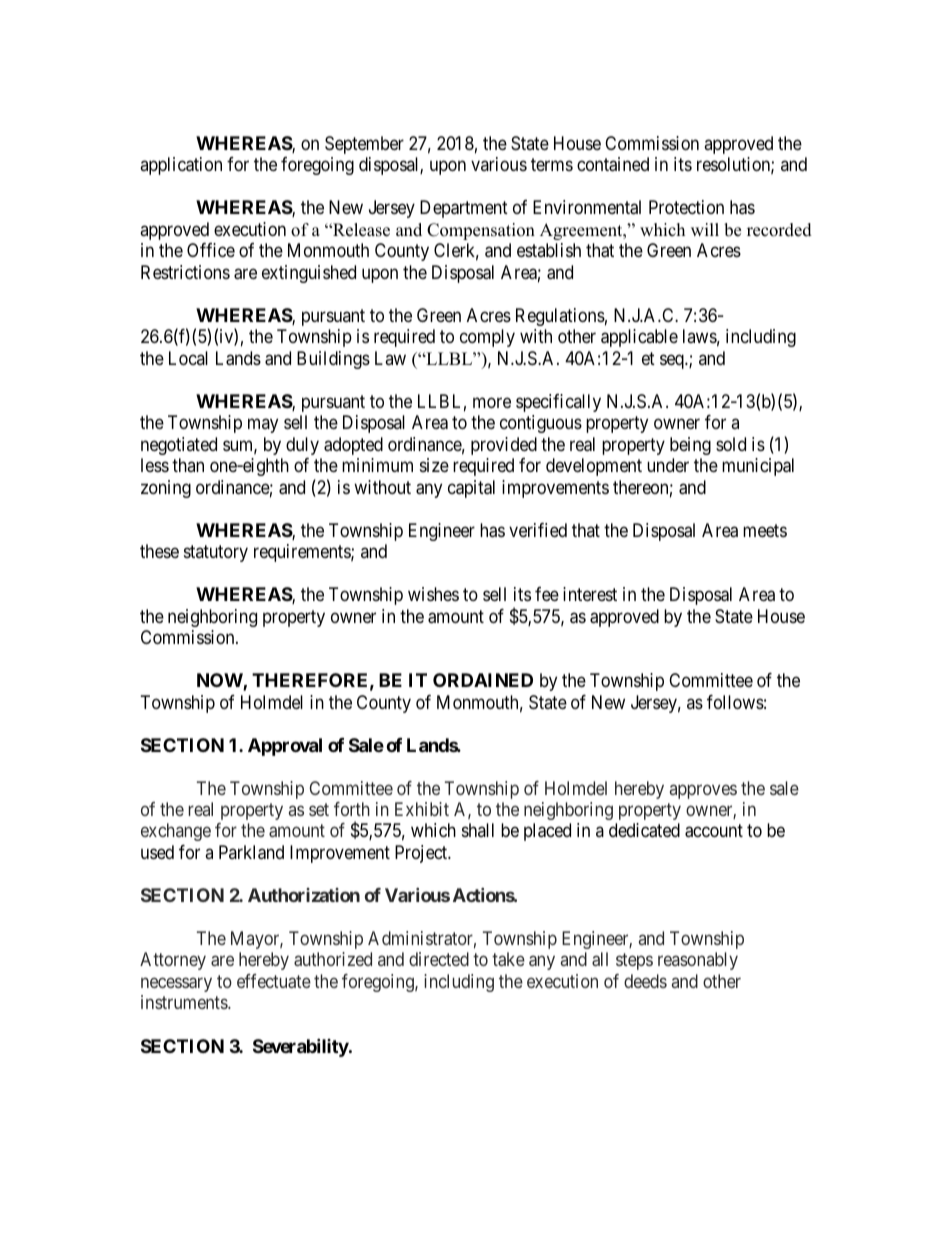  What do you see at coordinates (765, 530) in the screenshot?
I see `meets` at bounding box center [765, 530].
